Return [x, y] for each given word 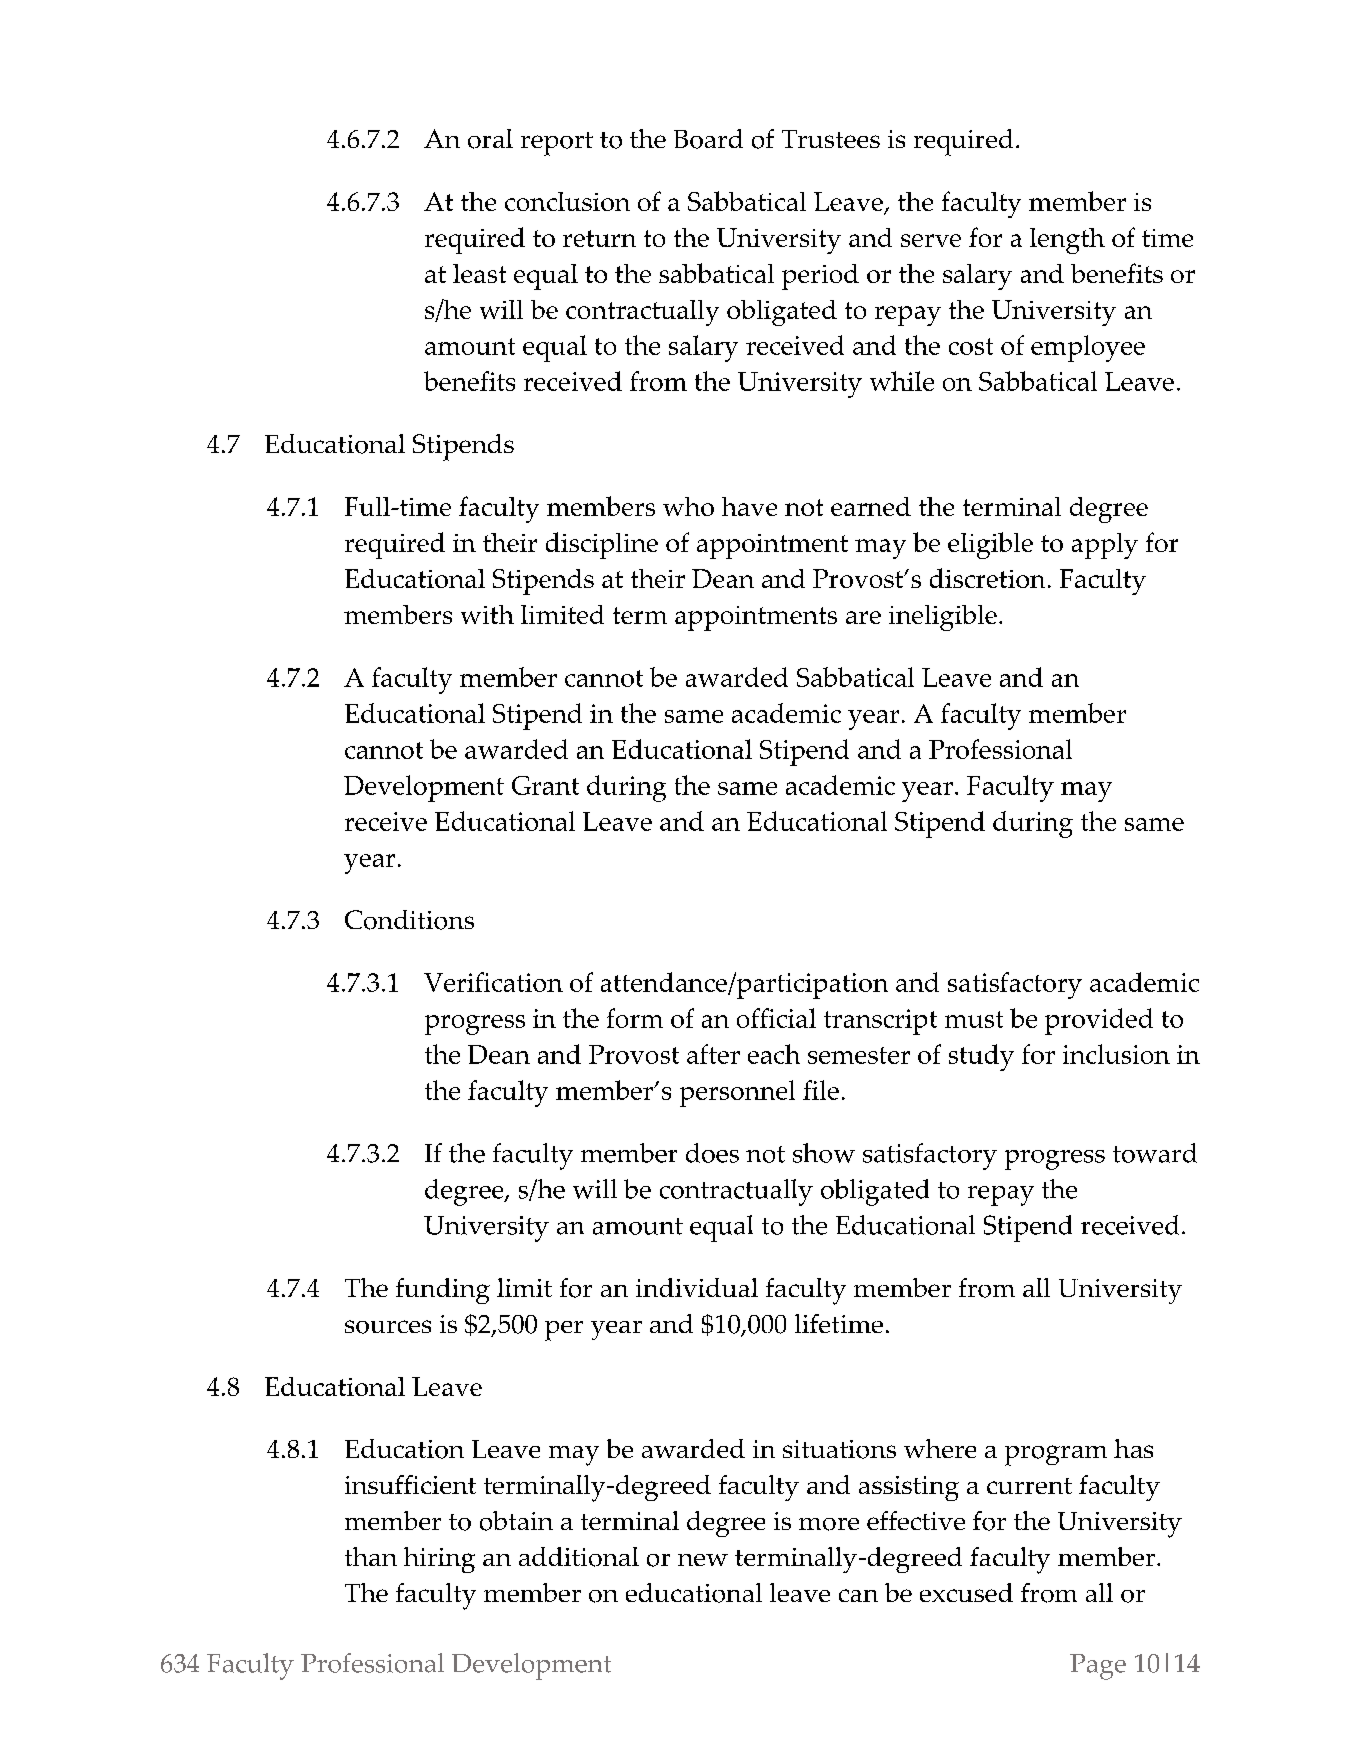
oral [490, 139]
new [703, 1560]
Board [708, 139]
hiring [439, 1560]
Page [1098, 1667]
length [1067, 241]
